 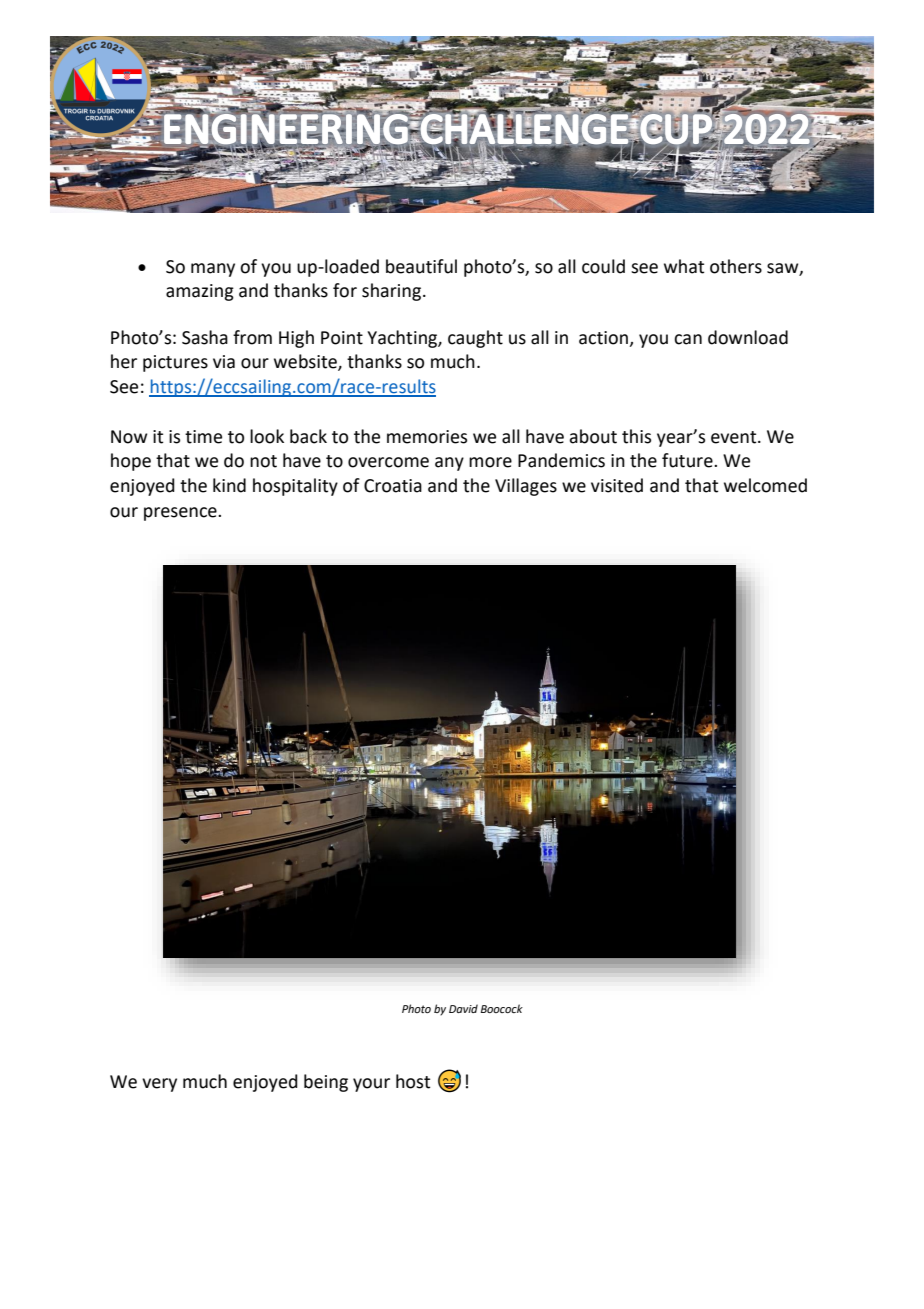 I want to click on very, so click(x=159, y=1085).
